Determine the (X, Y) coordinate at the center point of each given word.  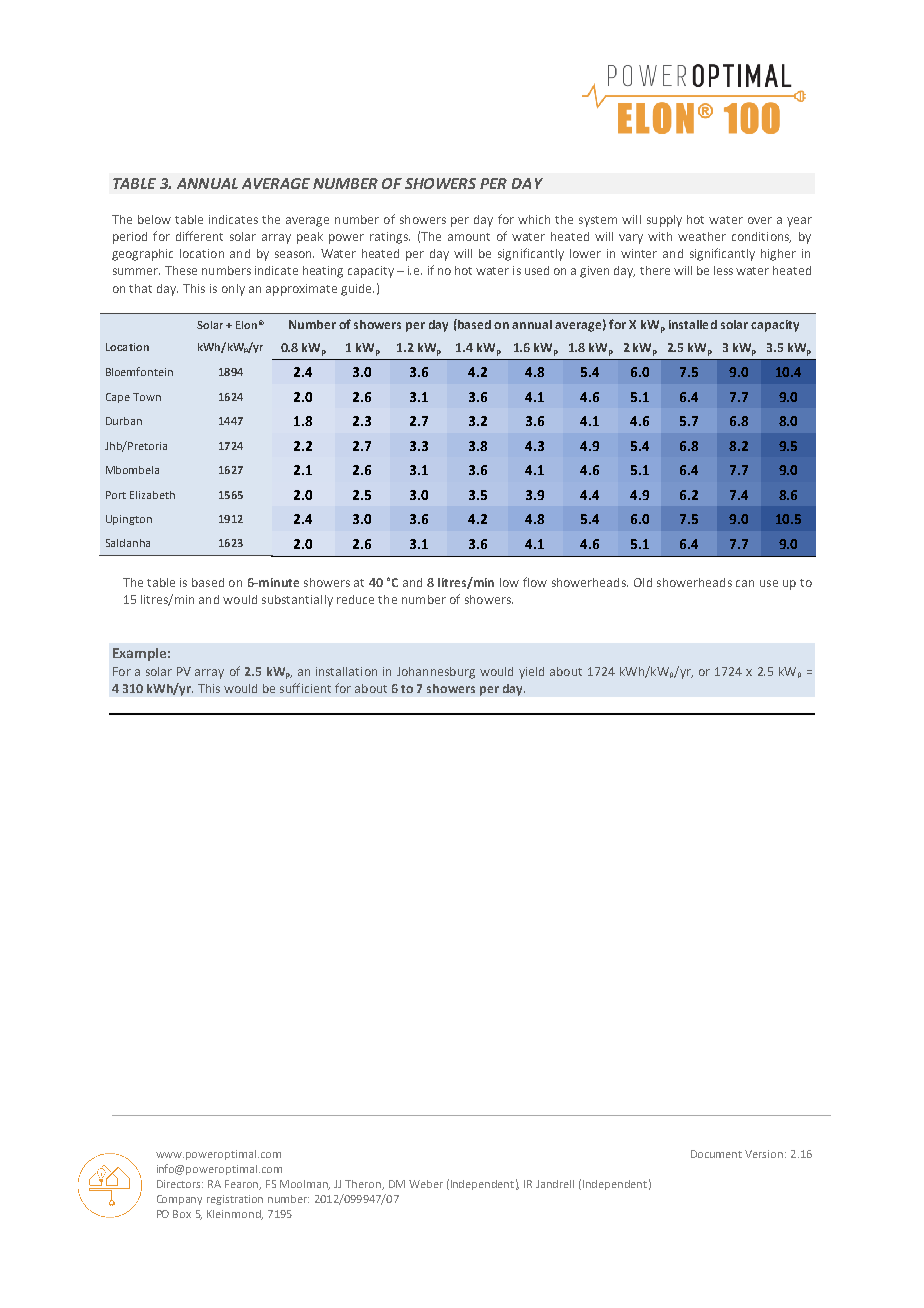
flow (535, 582)
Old (643, 582)
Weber (426, 1184)
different (199, 236)
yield (531, 673)
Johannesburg (436, 673)
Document (716, 1154)
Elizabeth (152, 495)
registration (235, 1200)
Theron (364, 1185)
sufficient (305, 688)
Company (179, 1200)
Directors (180, 1184)
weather (702, 236)
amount (469, 237)
